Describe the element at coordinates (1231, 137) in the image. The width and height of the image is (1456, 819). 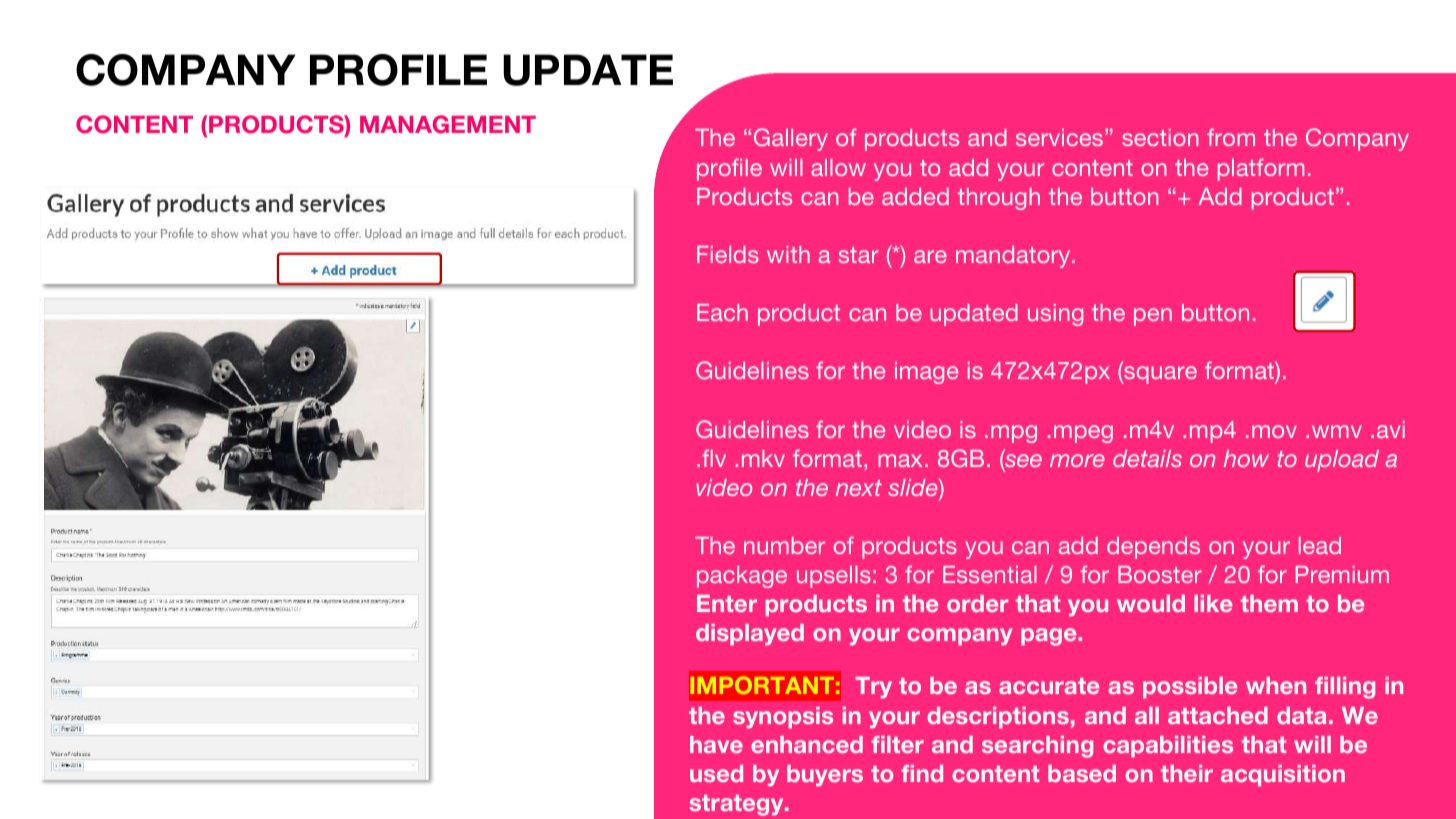
I see `from` at that location.
